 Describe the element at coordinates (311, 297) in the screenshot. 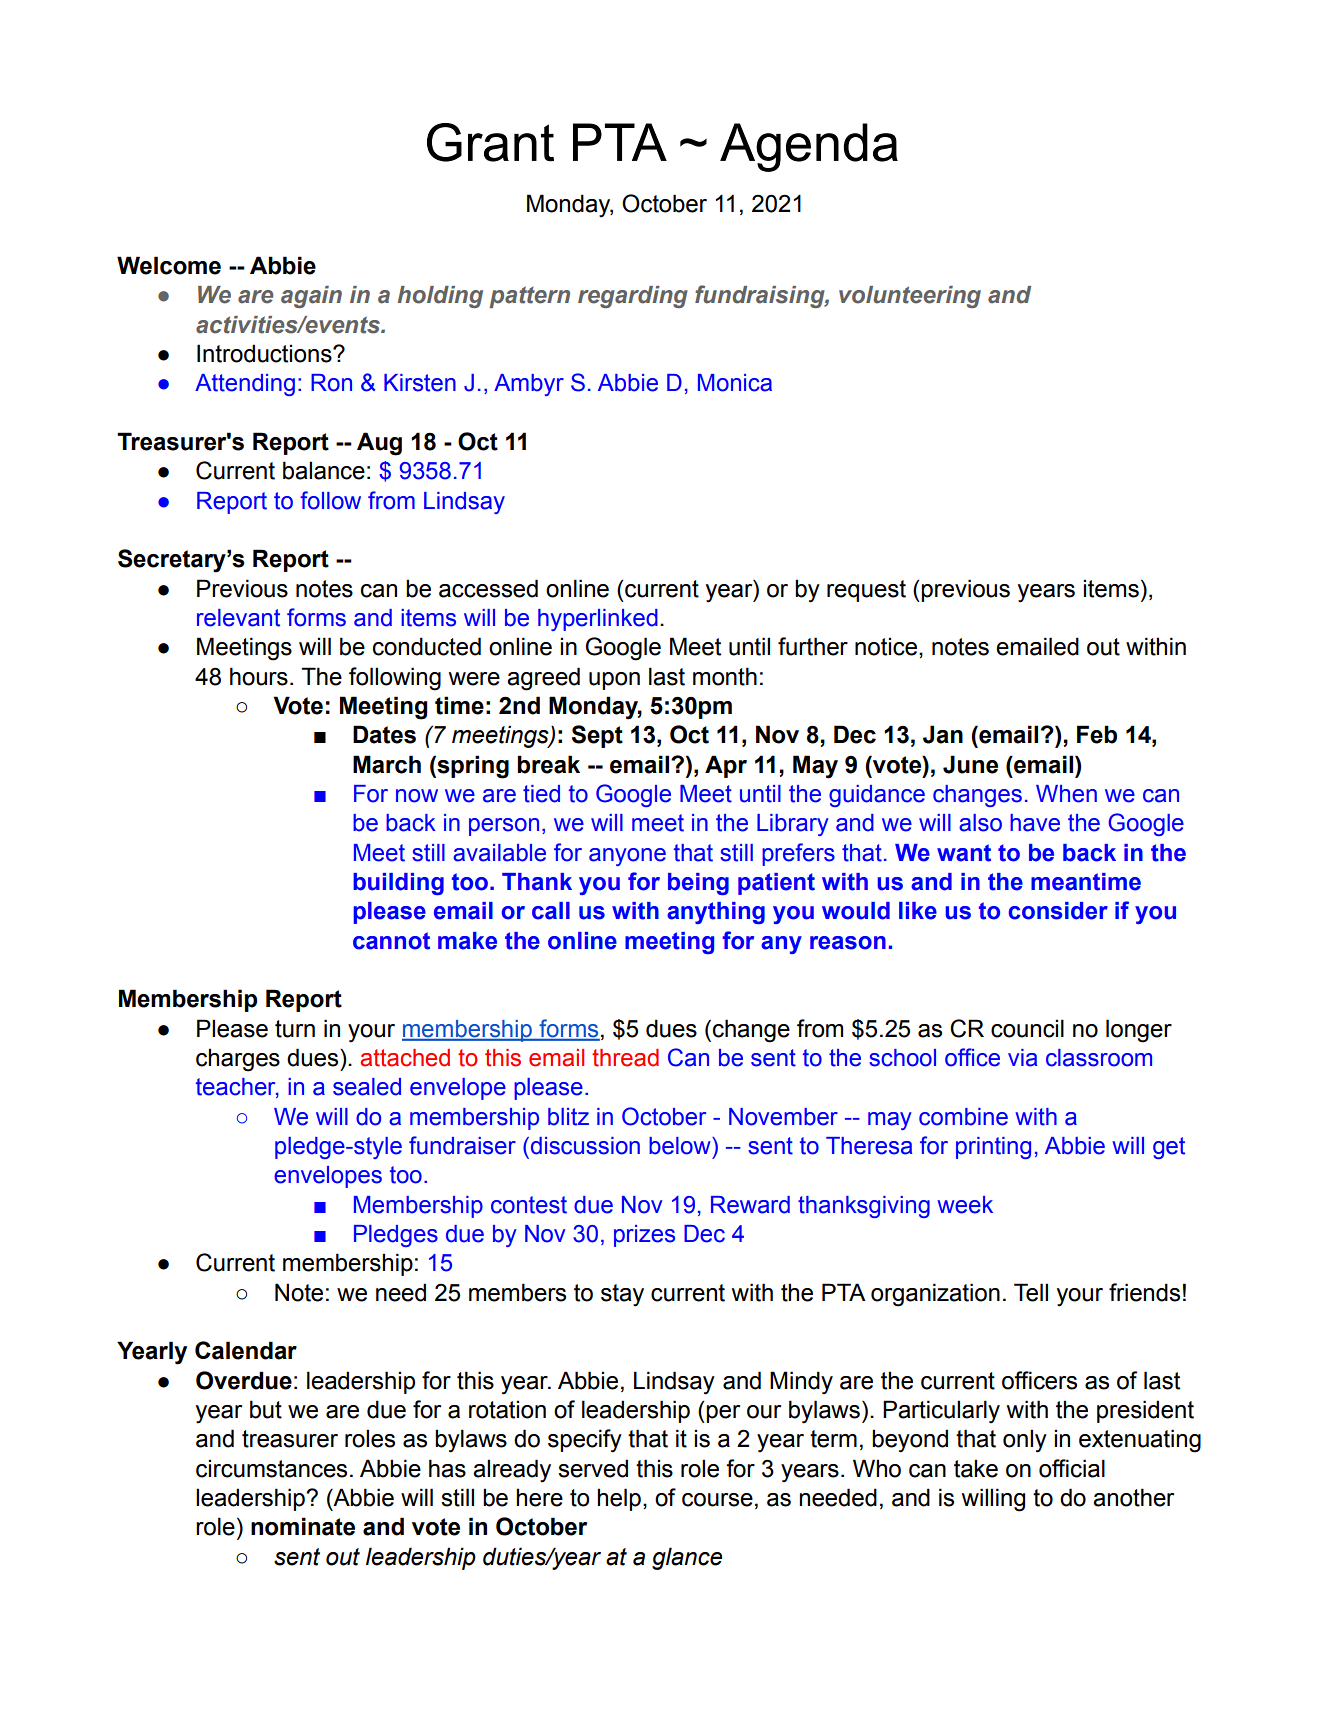

I see `again` at that location.
